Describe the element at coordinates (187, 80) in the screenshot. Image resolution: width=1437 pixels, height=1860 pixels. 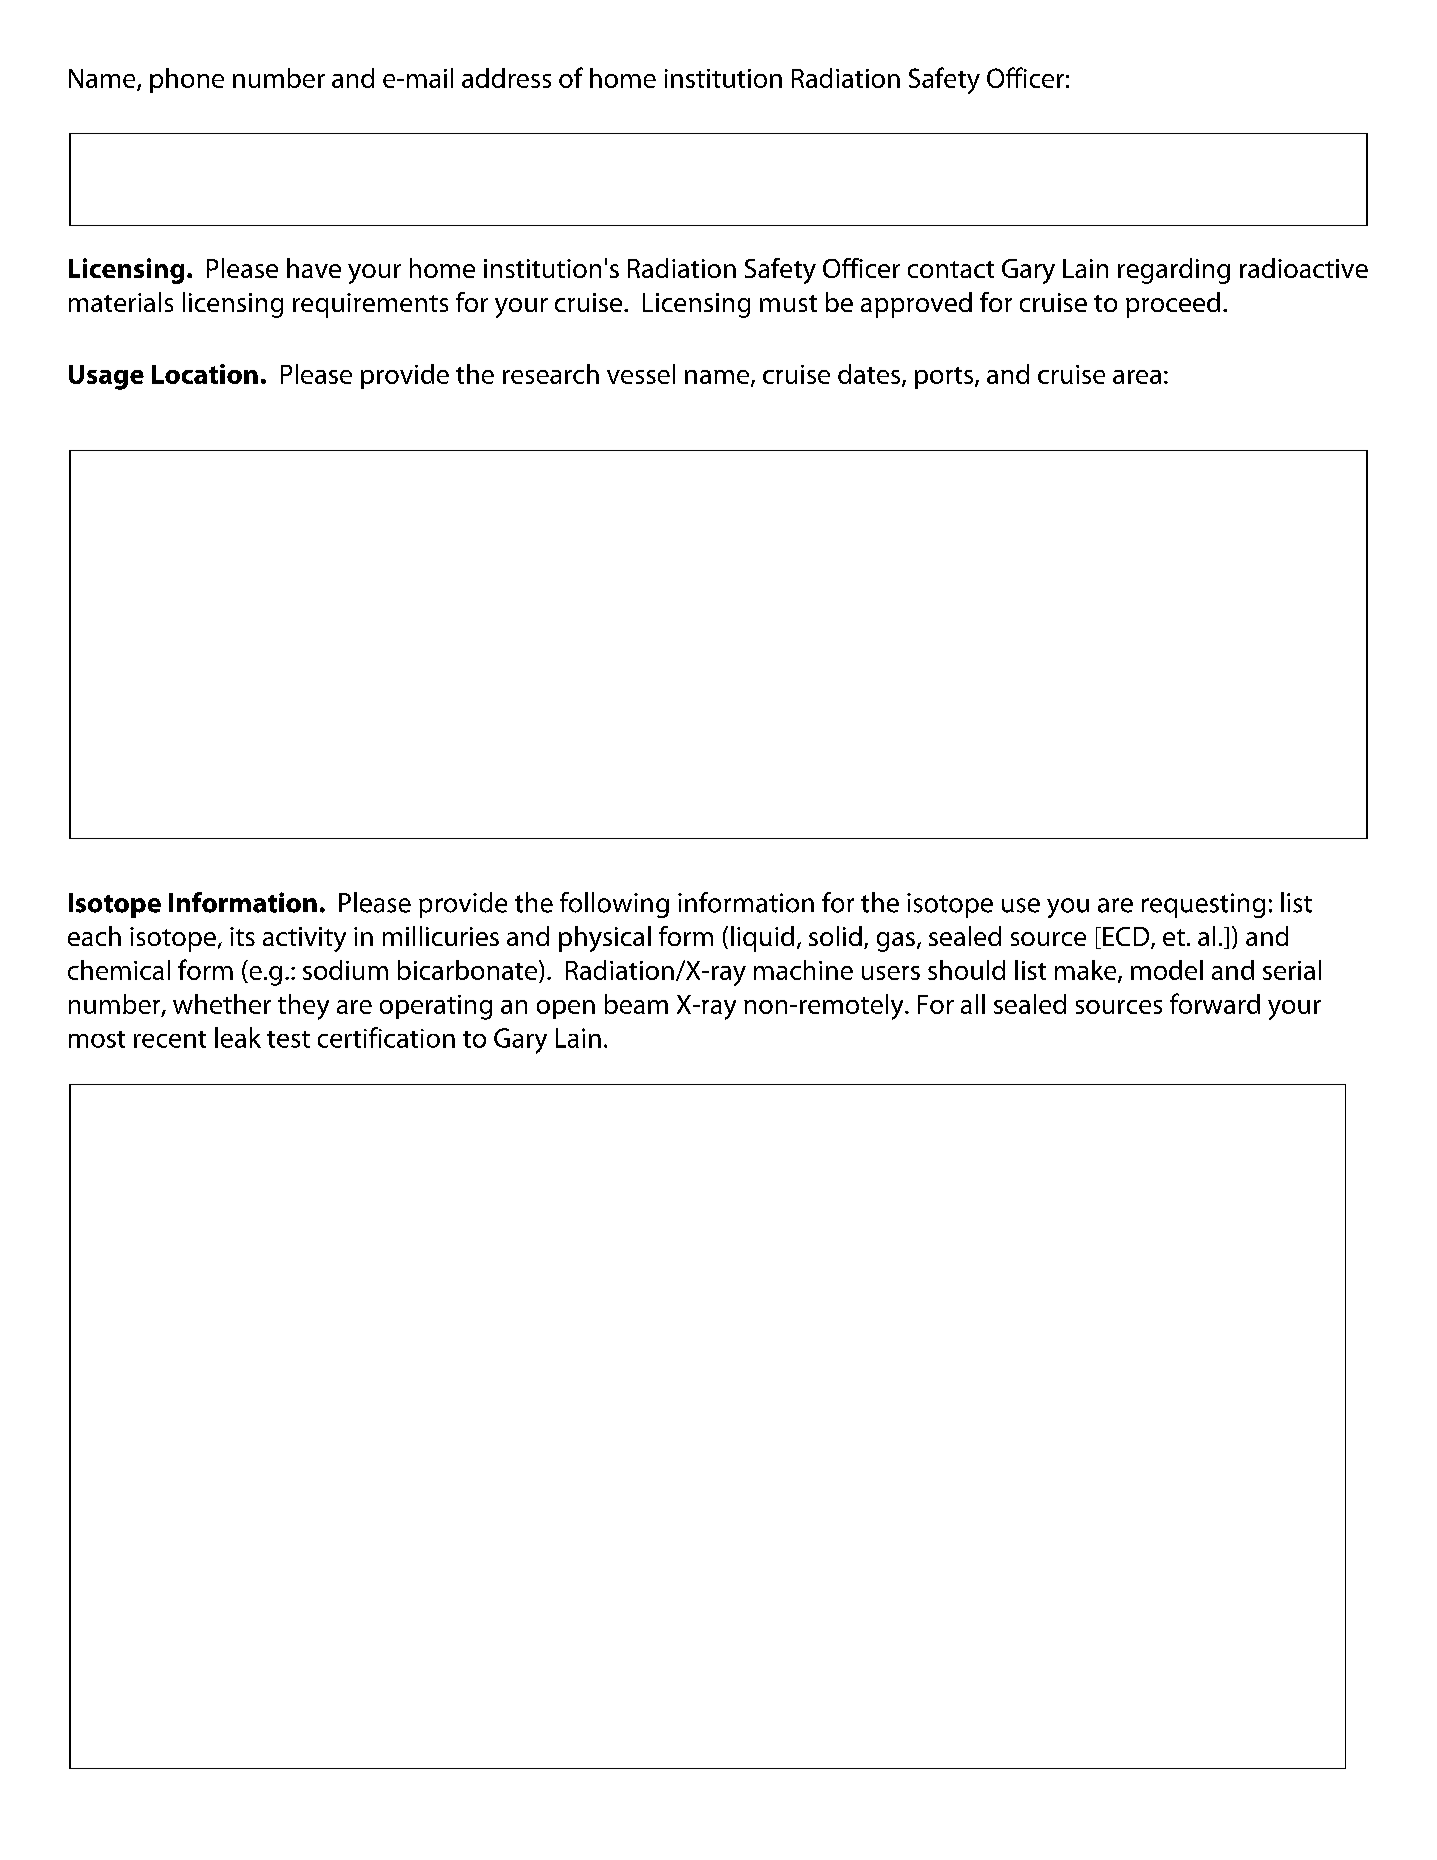
I see `phone` at that location.
